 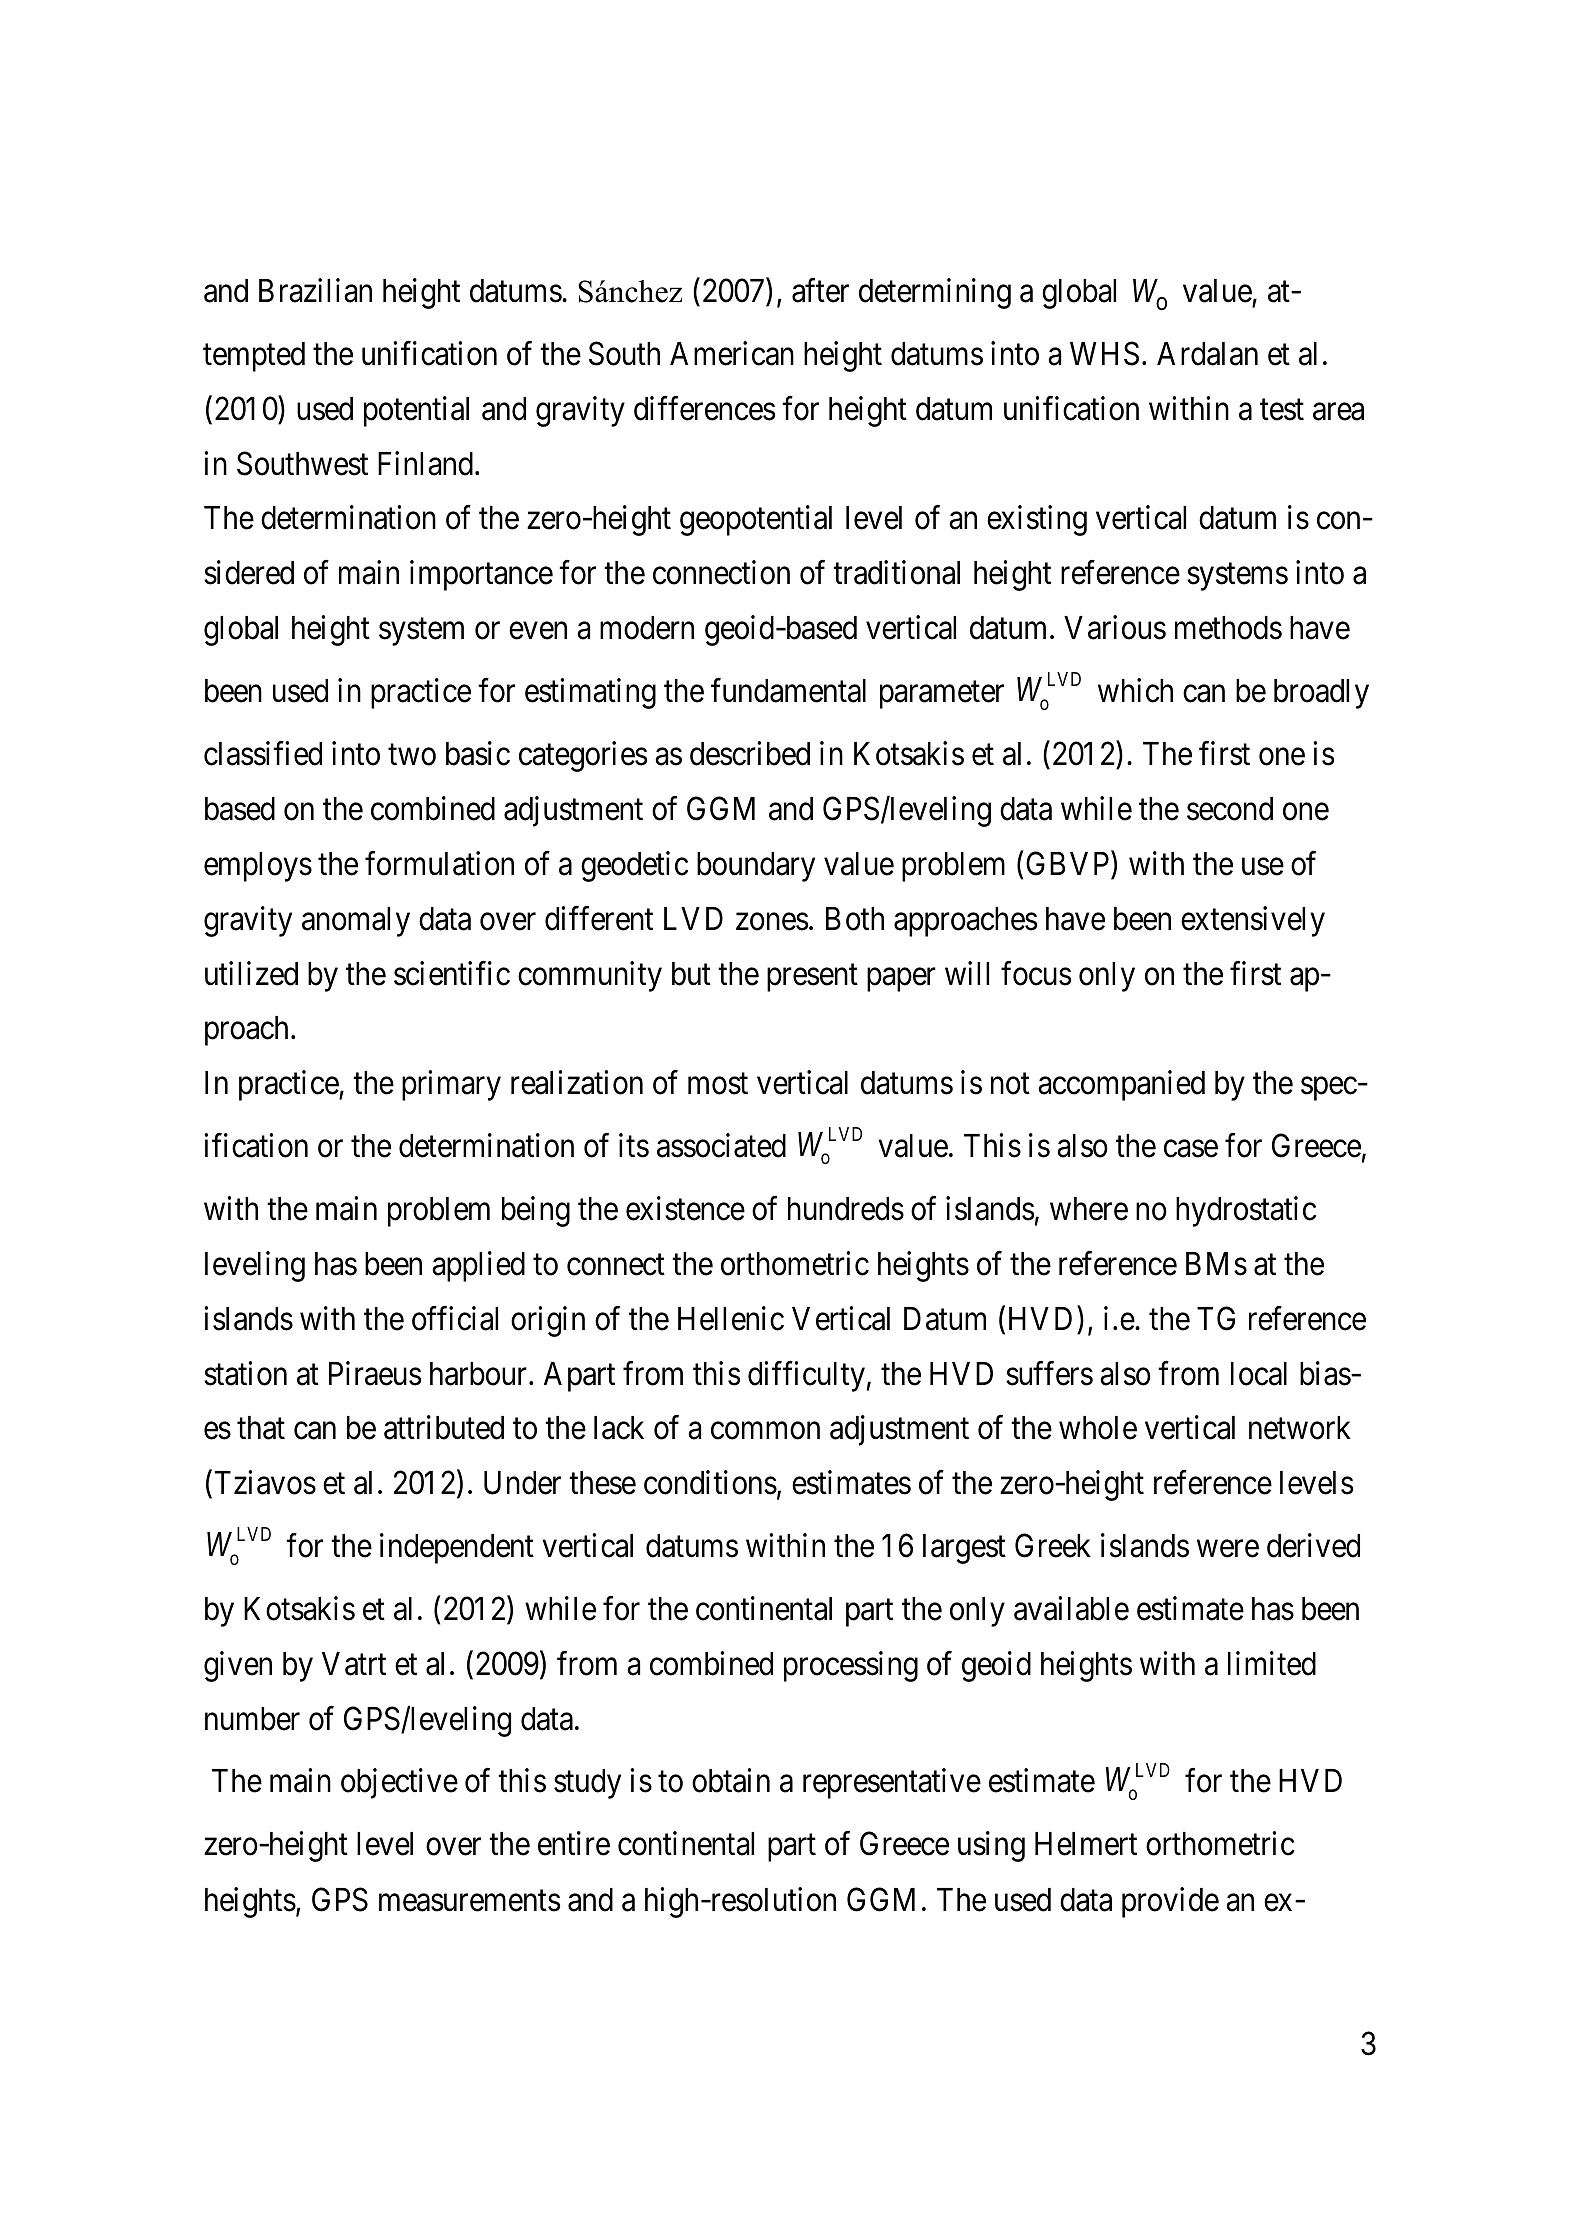 I want to click on case, so click(x=1191, y=1149).
